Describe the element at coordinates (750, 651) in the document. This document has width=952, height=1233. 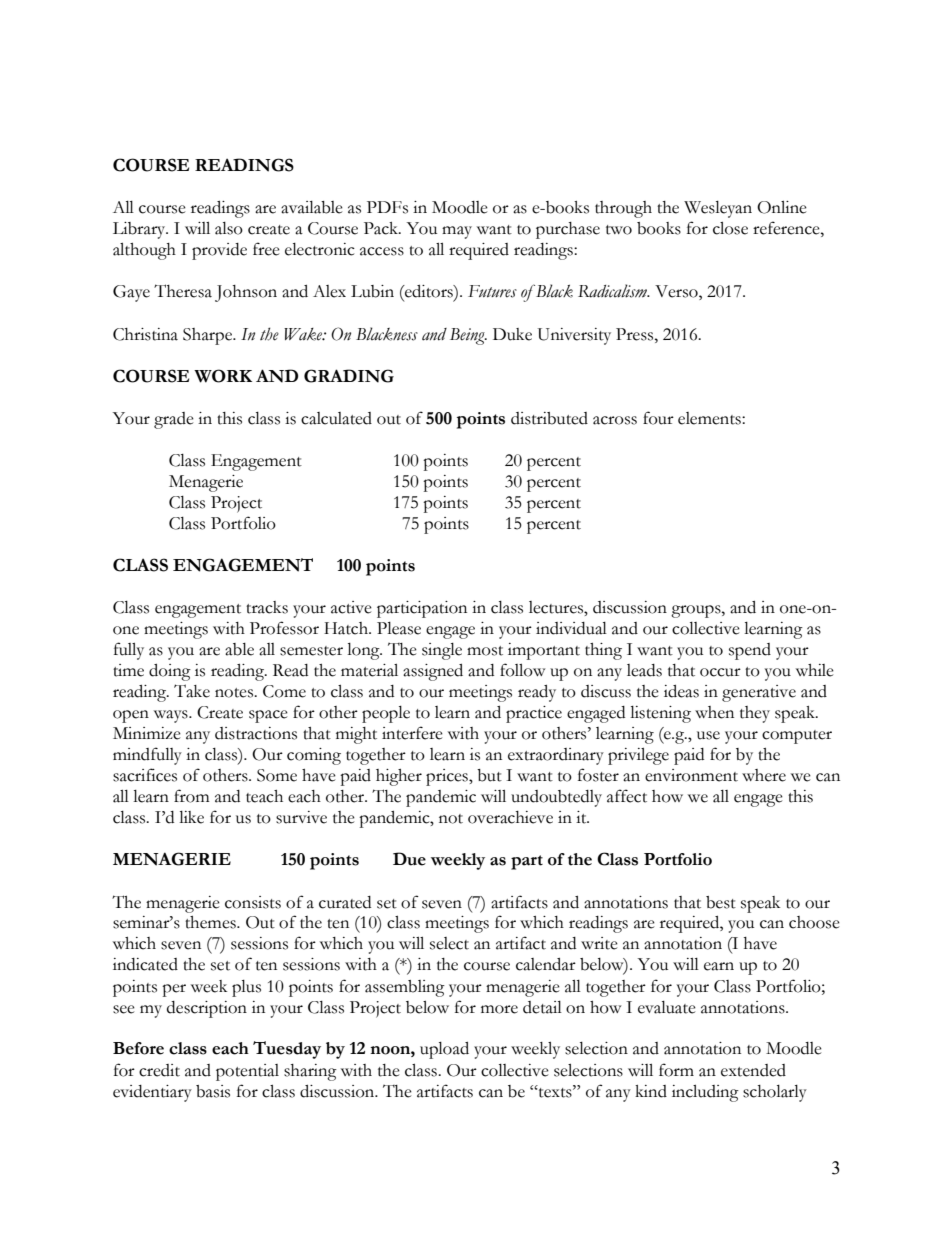
I see `spend` at that location.
